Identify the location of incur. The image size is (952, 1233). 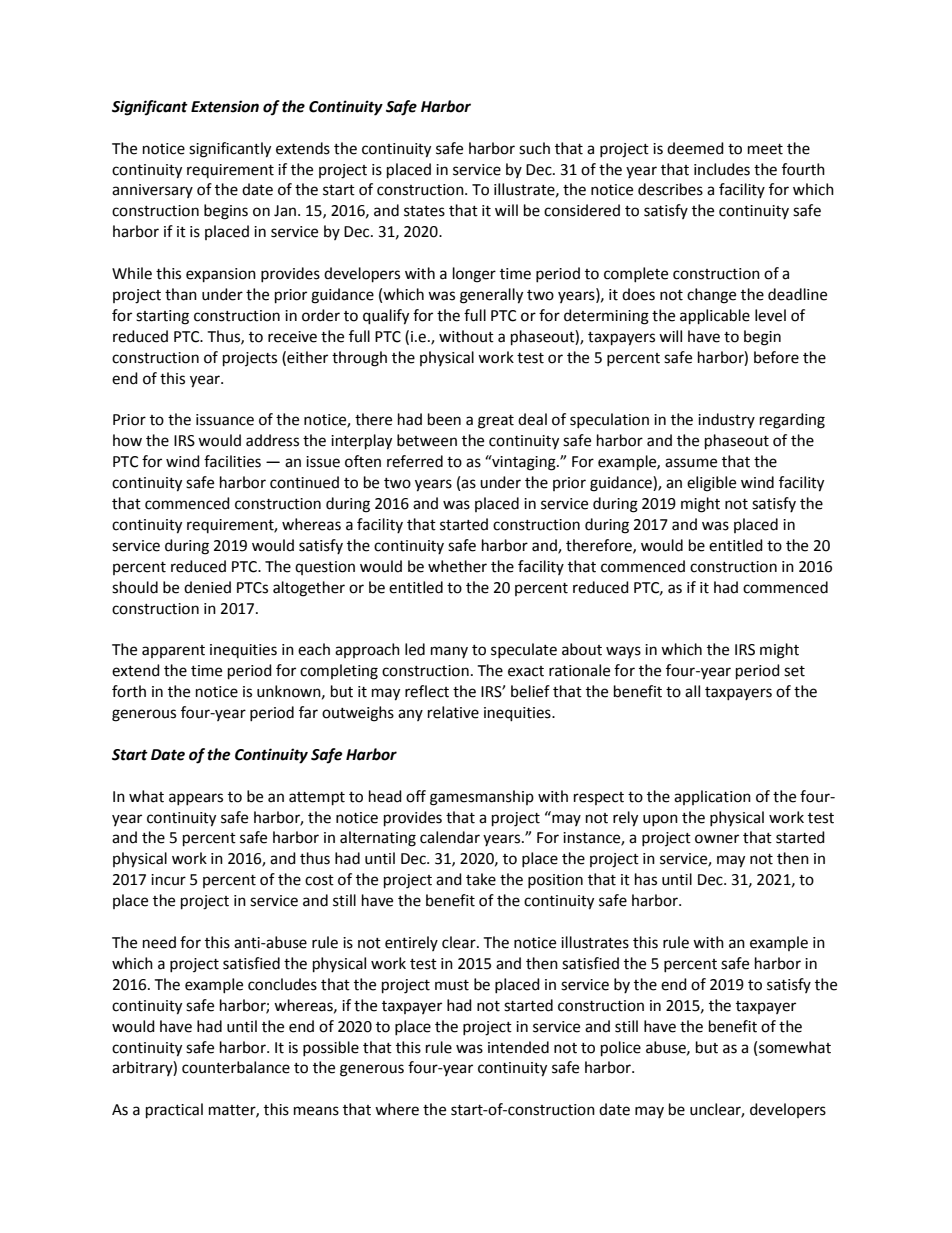
(168, 880).
